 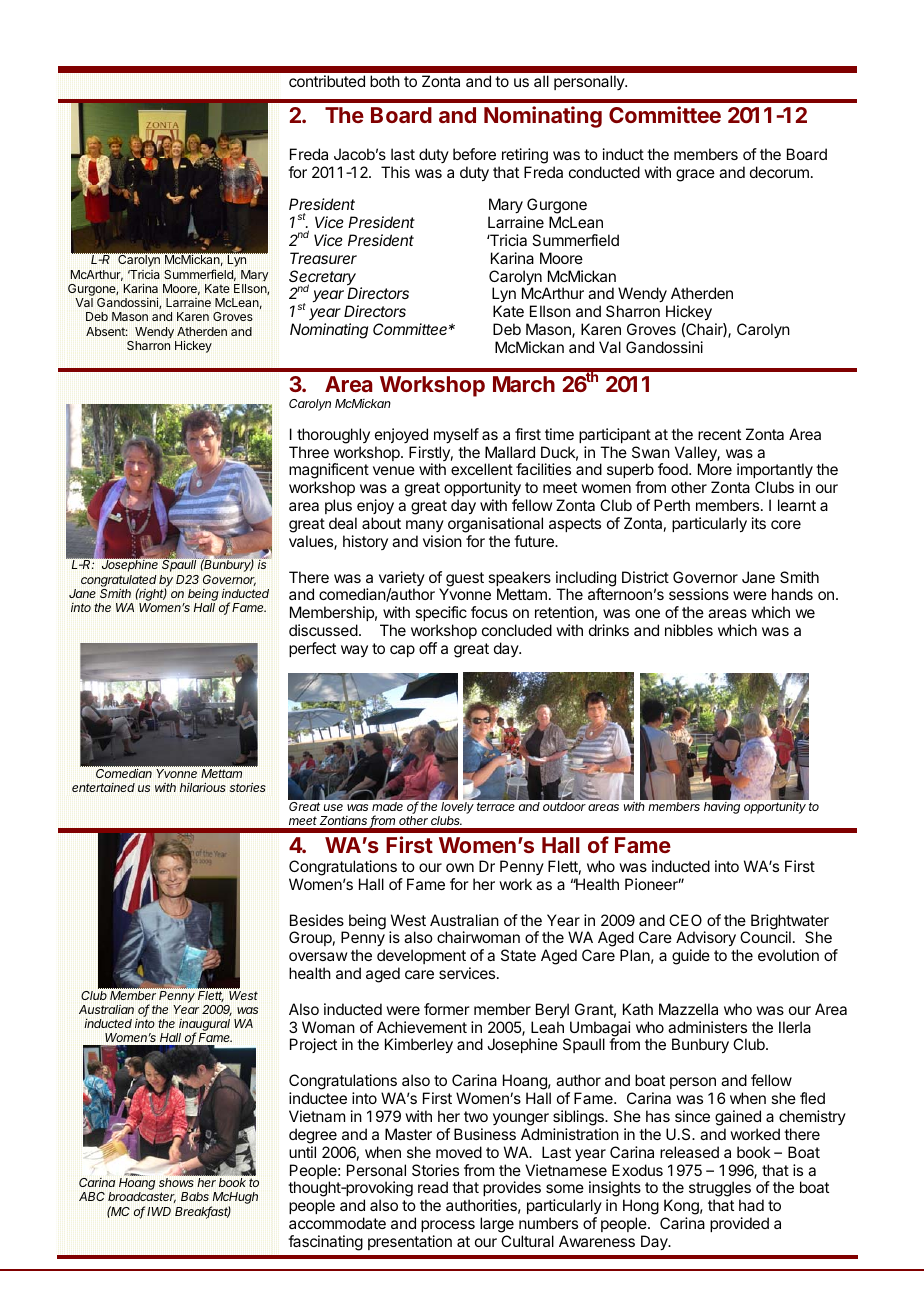 What do you see at coordinates (103, 787) in the screenshot?
I see `entertained` at bounding box center [103, 787].
